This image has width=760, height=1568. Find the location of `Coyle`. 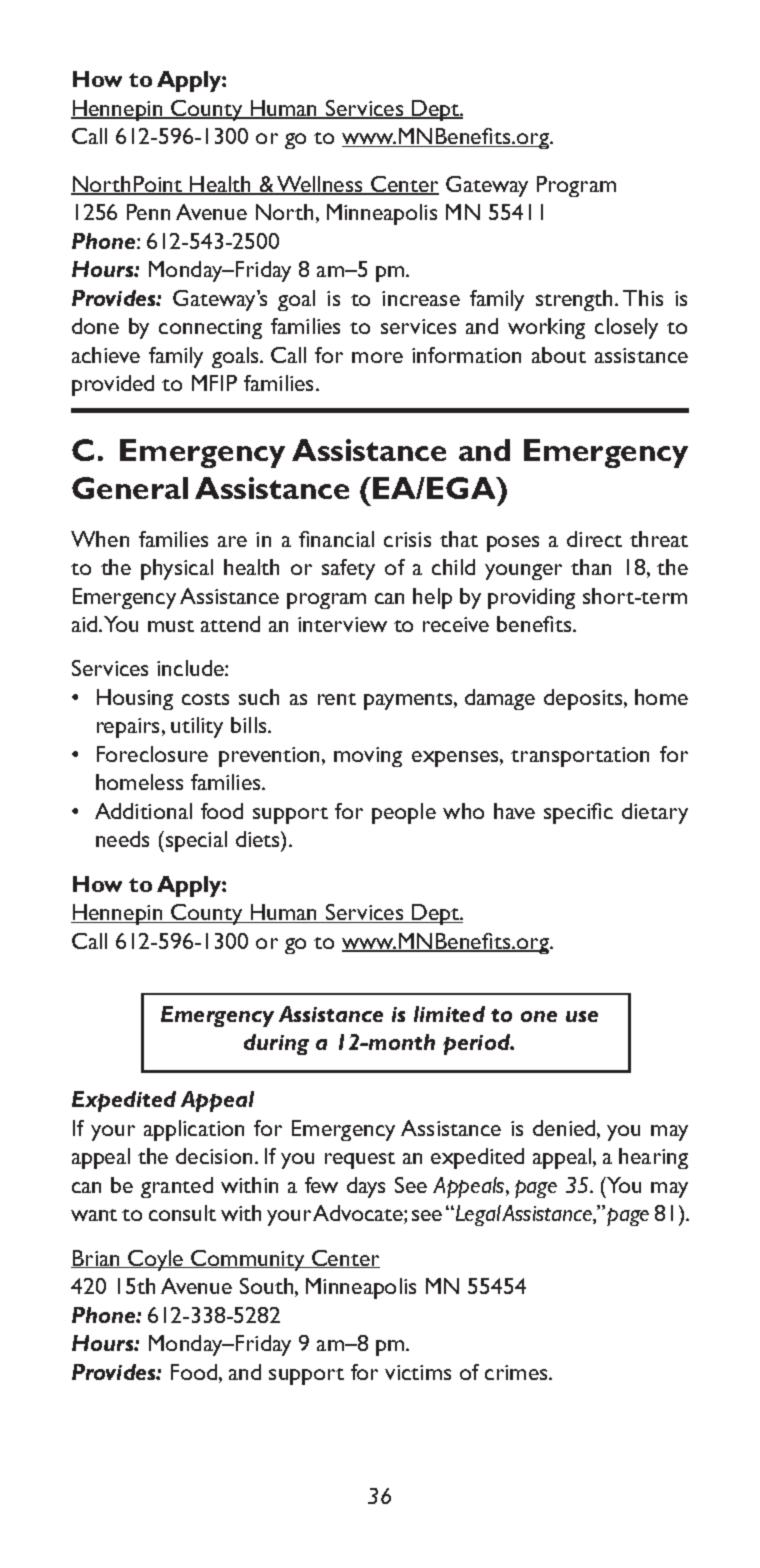

Coyle is located at coordinates (156, 1260).
